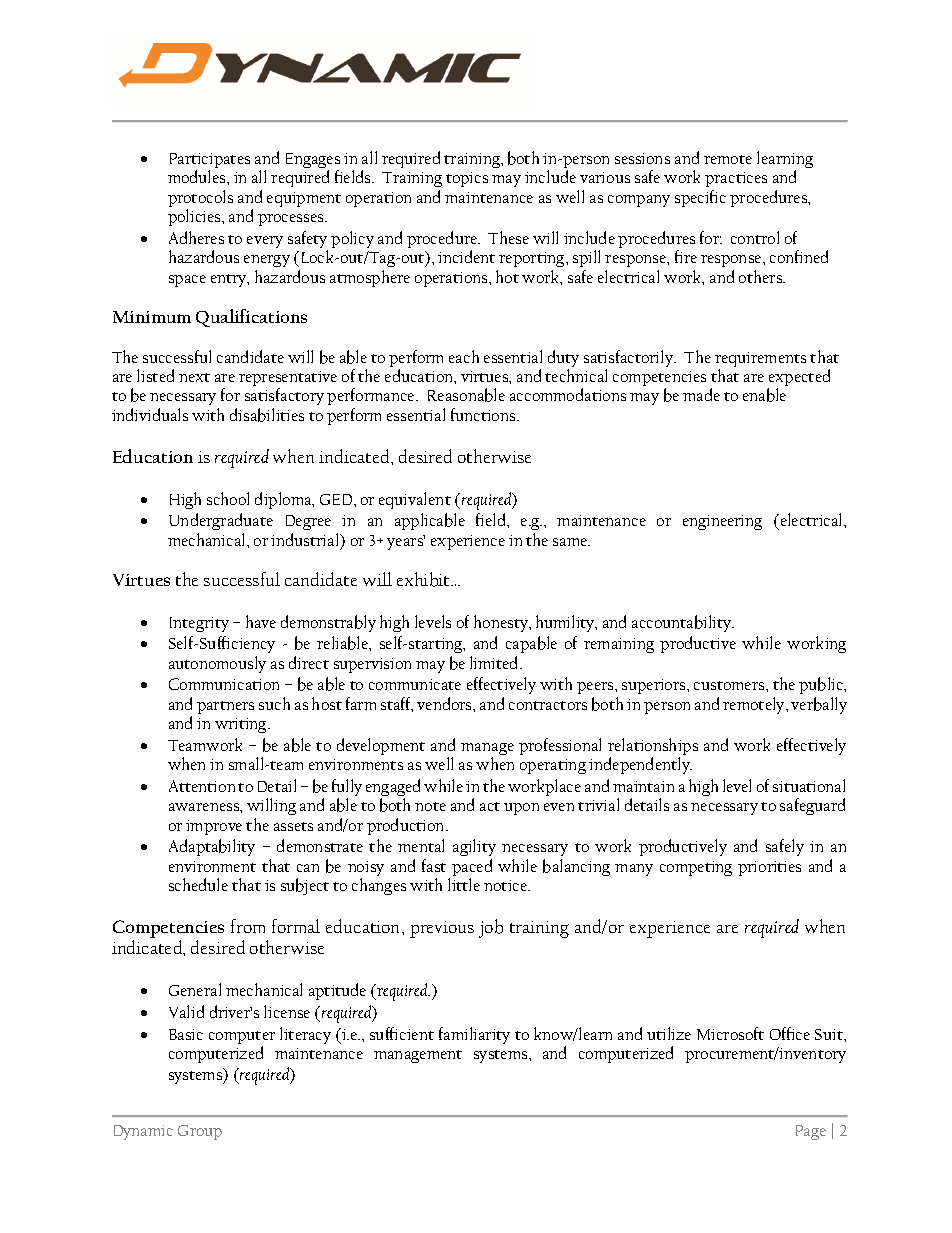  Describe the element at coordinates (736, 181) in the document. I see `practices` at that location.
